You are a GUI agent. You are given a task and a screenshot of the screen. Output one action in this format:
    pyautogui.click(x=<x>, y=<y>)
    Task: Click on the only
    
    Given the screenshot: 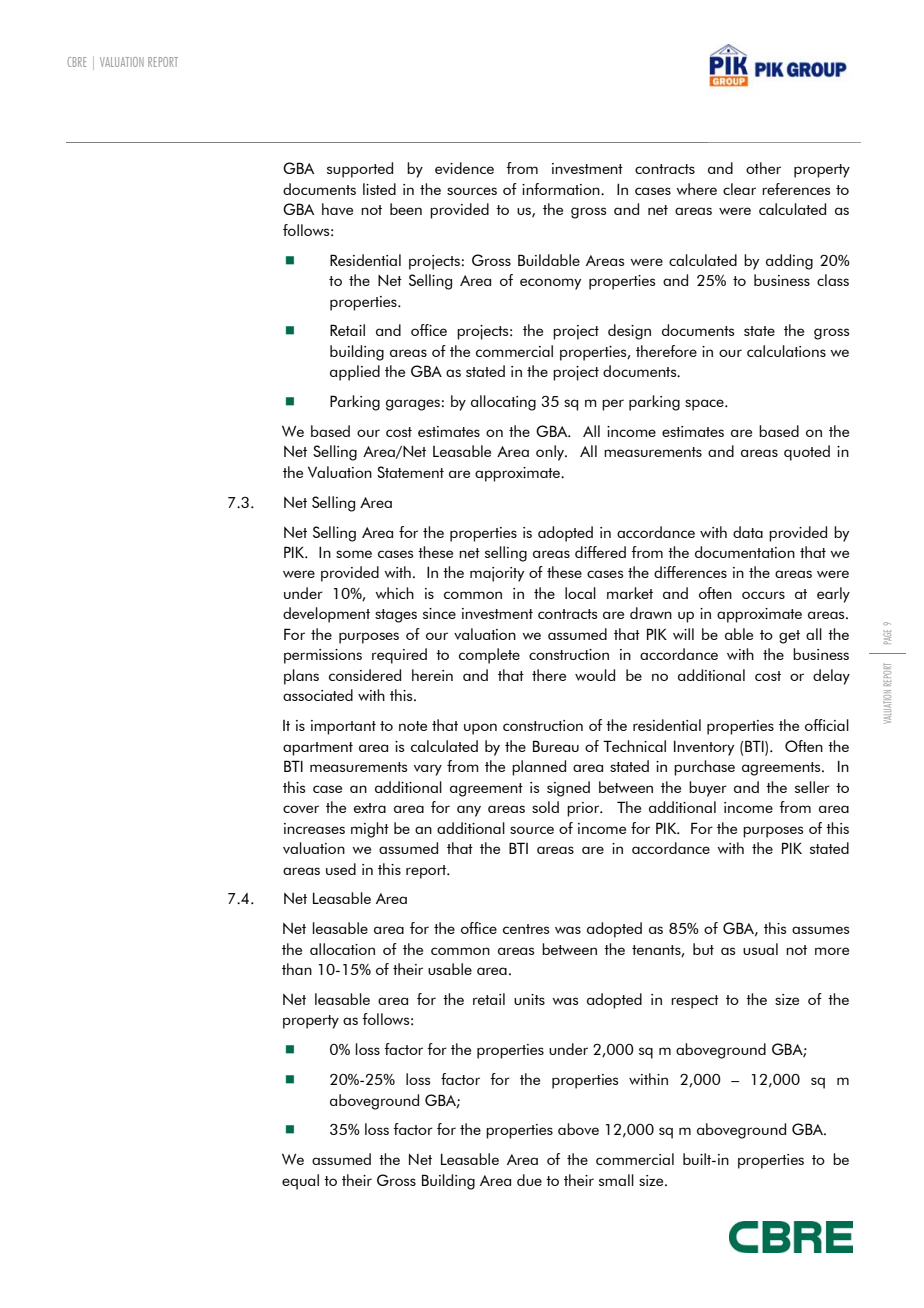 What is the action you would take?
    pyautogui.click(x=551, y=453)
